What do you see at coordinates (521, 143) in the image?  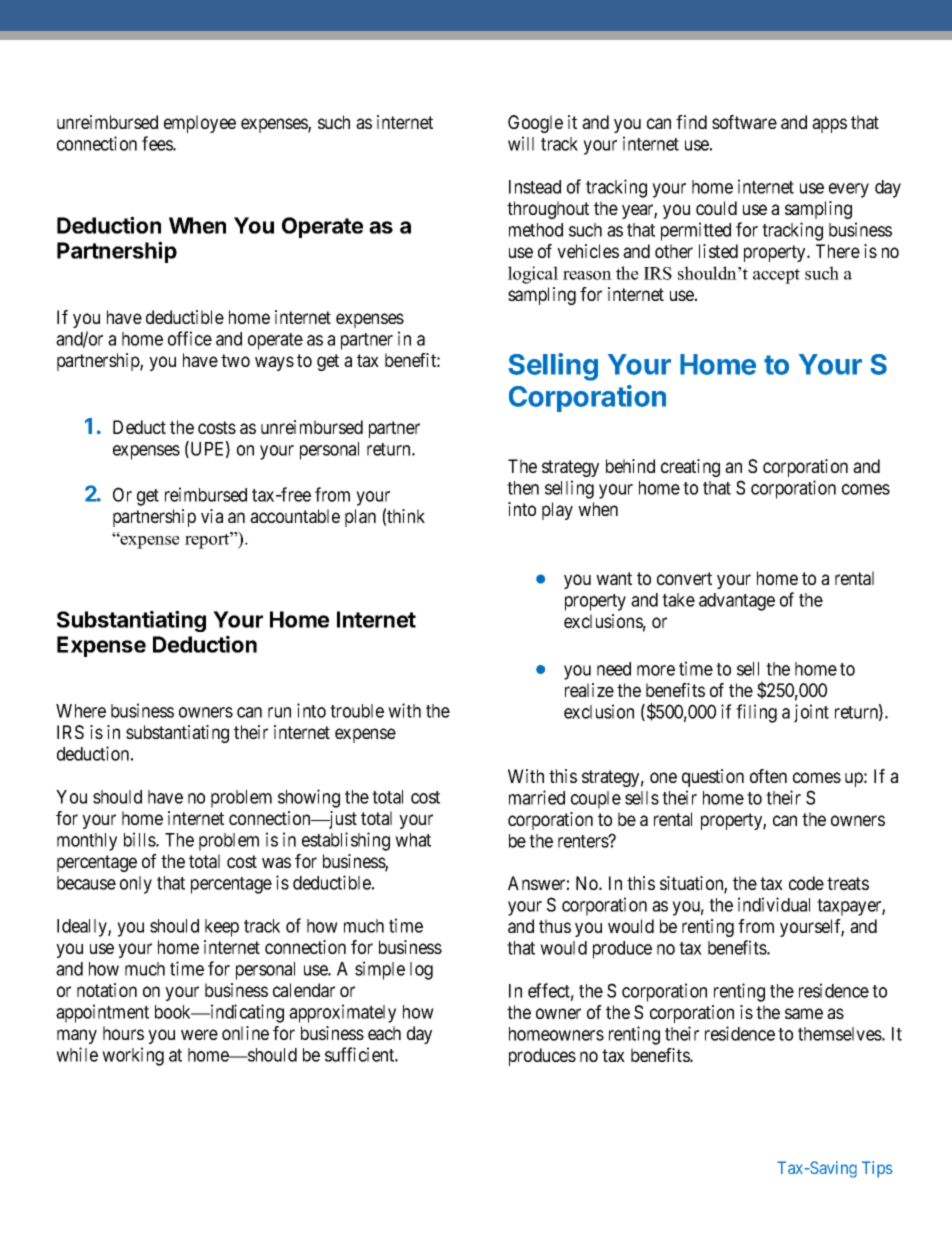 I see `will` at bounding box center [521, 143].
